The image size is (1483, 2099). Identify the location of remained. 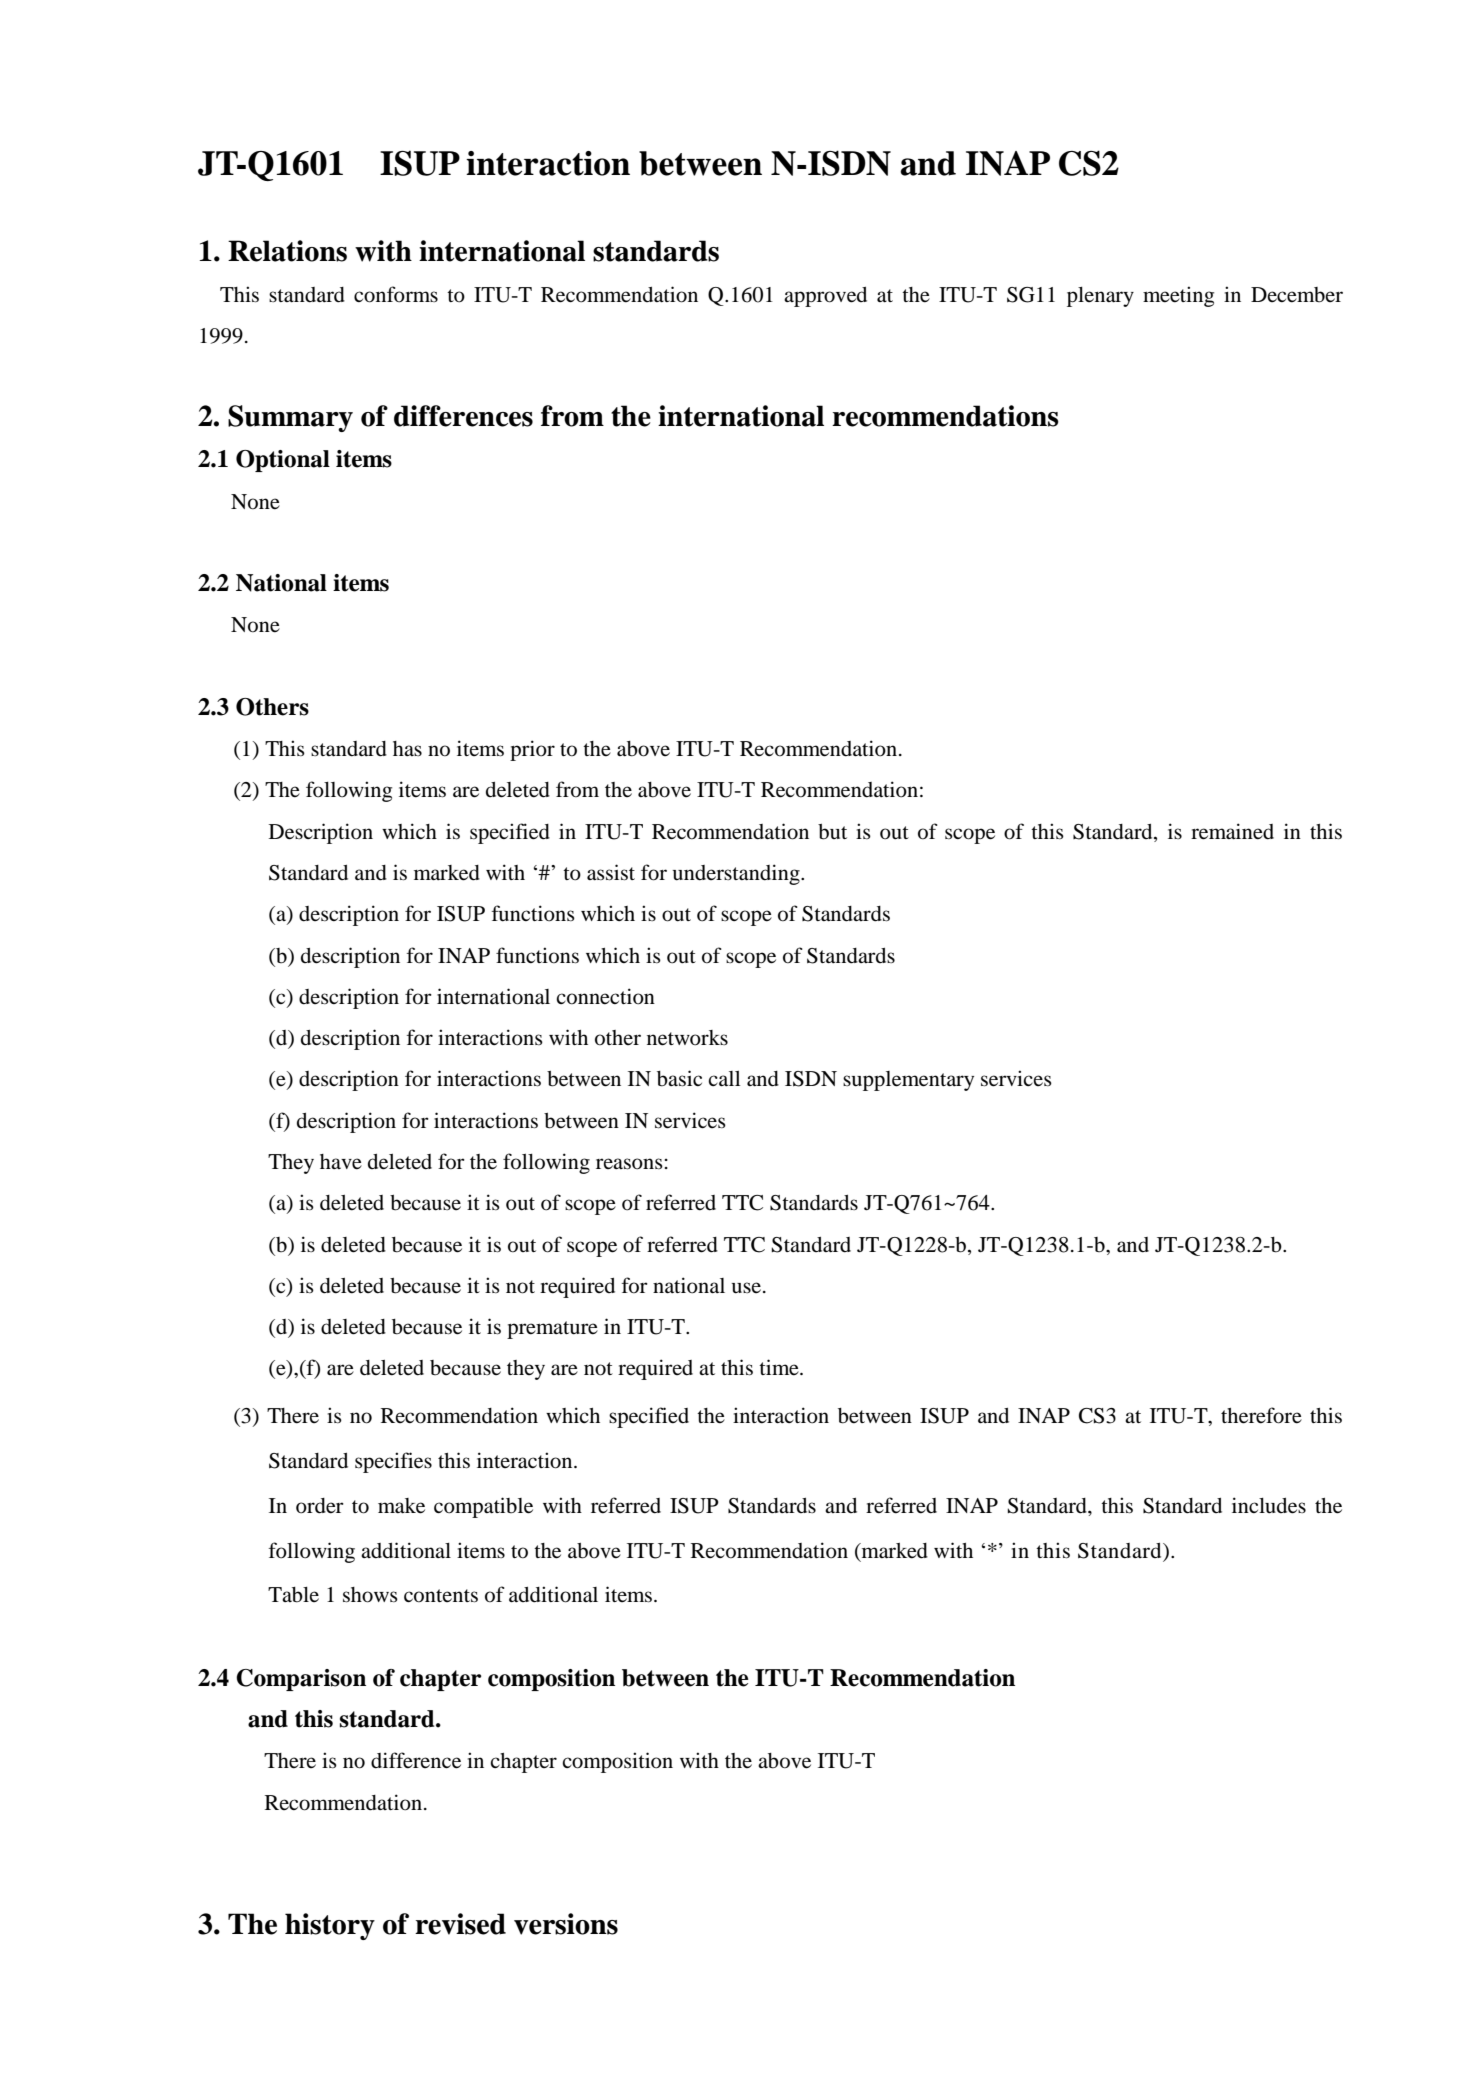
(1232, 831).
